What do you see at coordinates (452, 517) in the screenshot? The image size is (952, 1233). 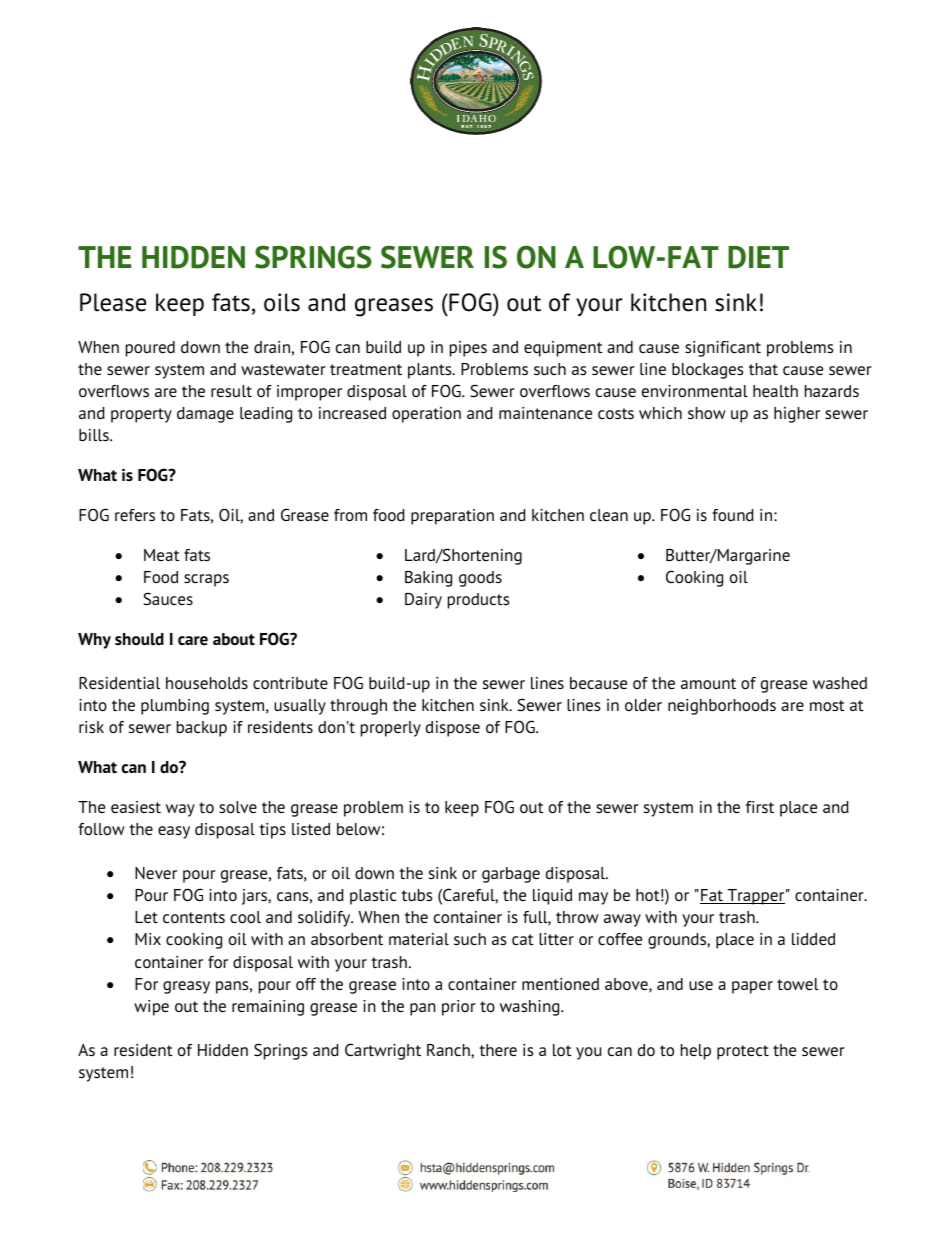 I see `preparation` at bounding box center [452, 517].
